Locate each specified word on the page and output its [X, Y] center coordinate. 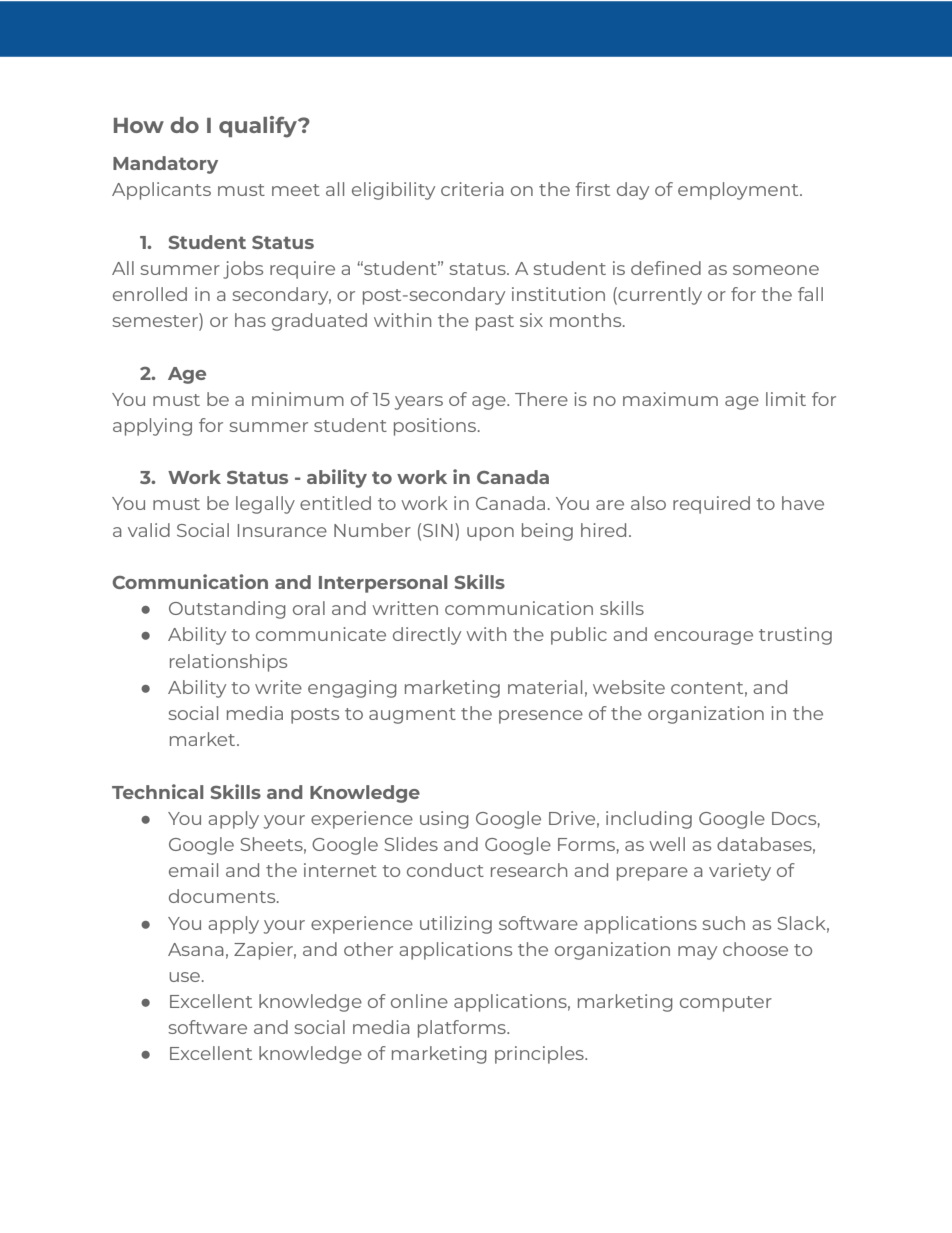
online [419, 1001]
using [444, 820]
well [667, 844]
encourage [703, 638]
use [186, 977]
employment [739, 191]
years [418, 403]
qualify [259, 127]
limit [786, 399]
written [405, 608]
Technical [158, 791]
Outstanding [227, 610]
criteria [472, 189]
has [250, 320]
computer [726, 1004]
